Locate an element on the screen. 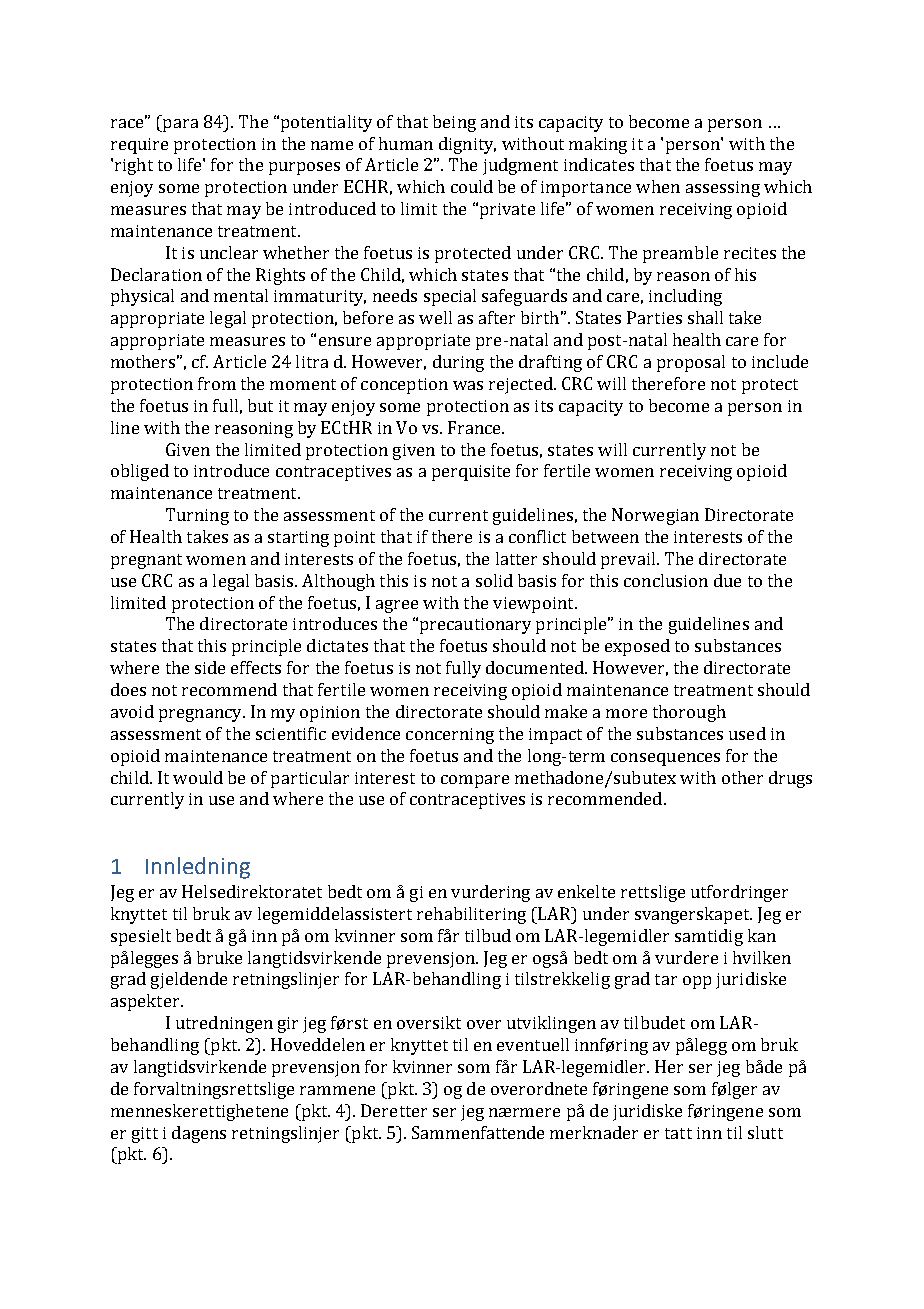 This screenshot has height=1309, width=924. well is located at coordinates (435, 317).
